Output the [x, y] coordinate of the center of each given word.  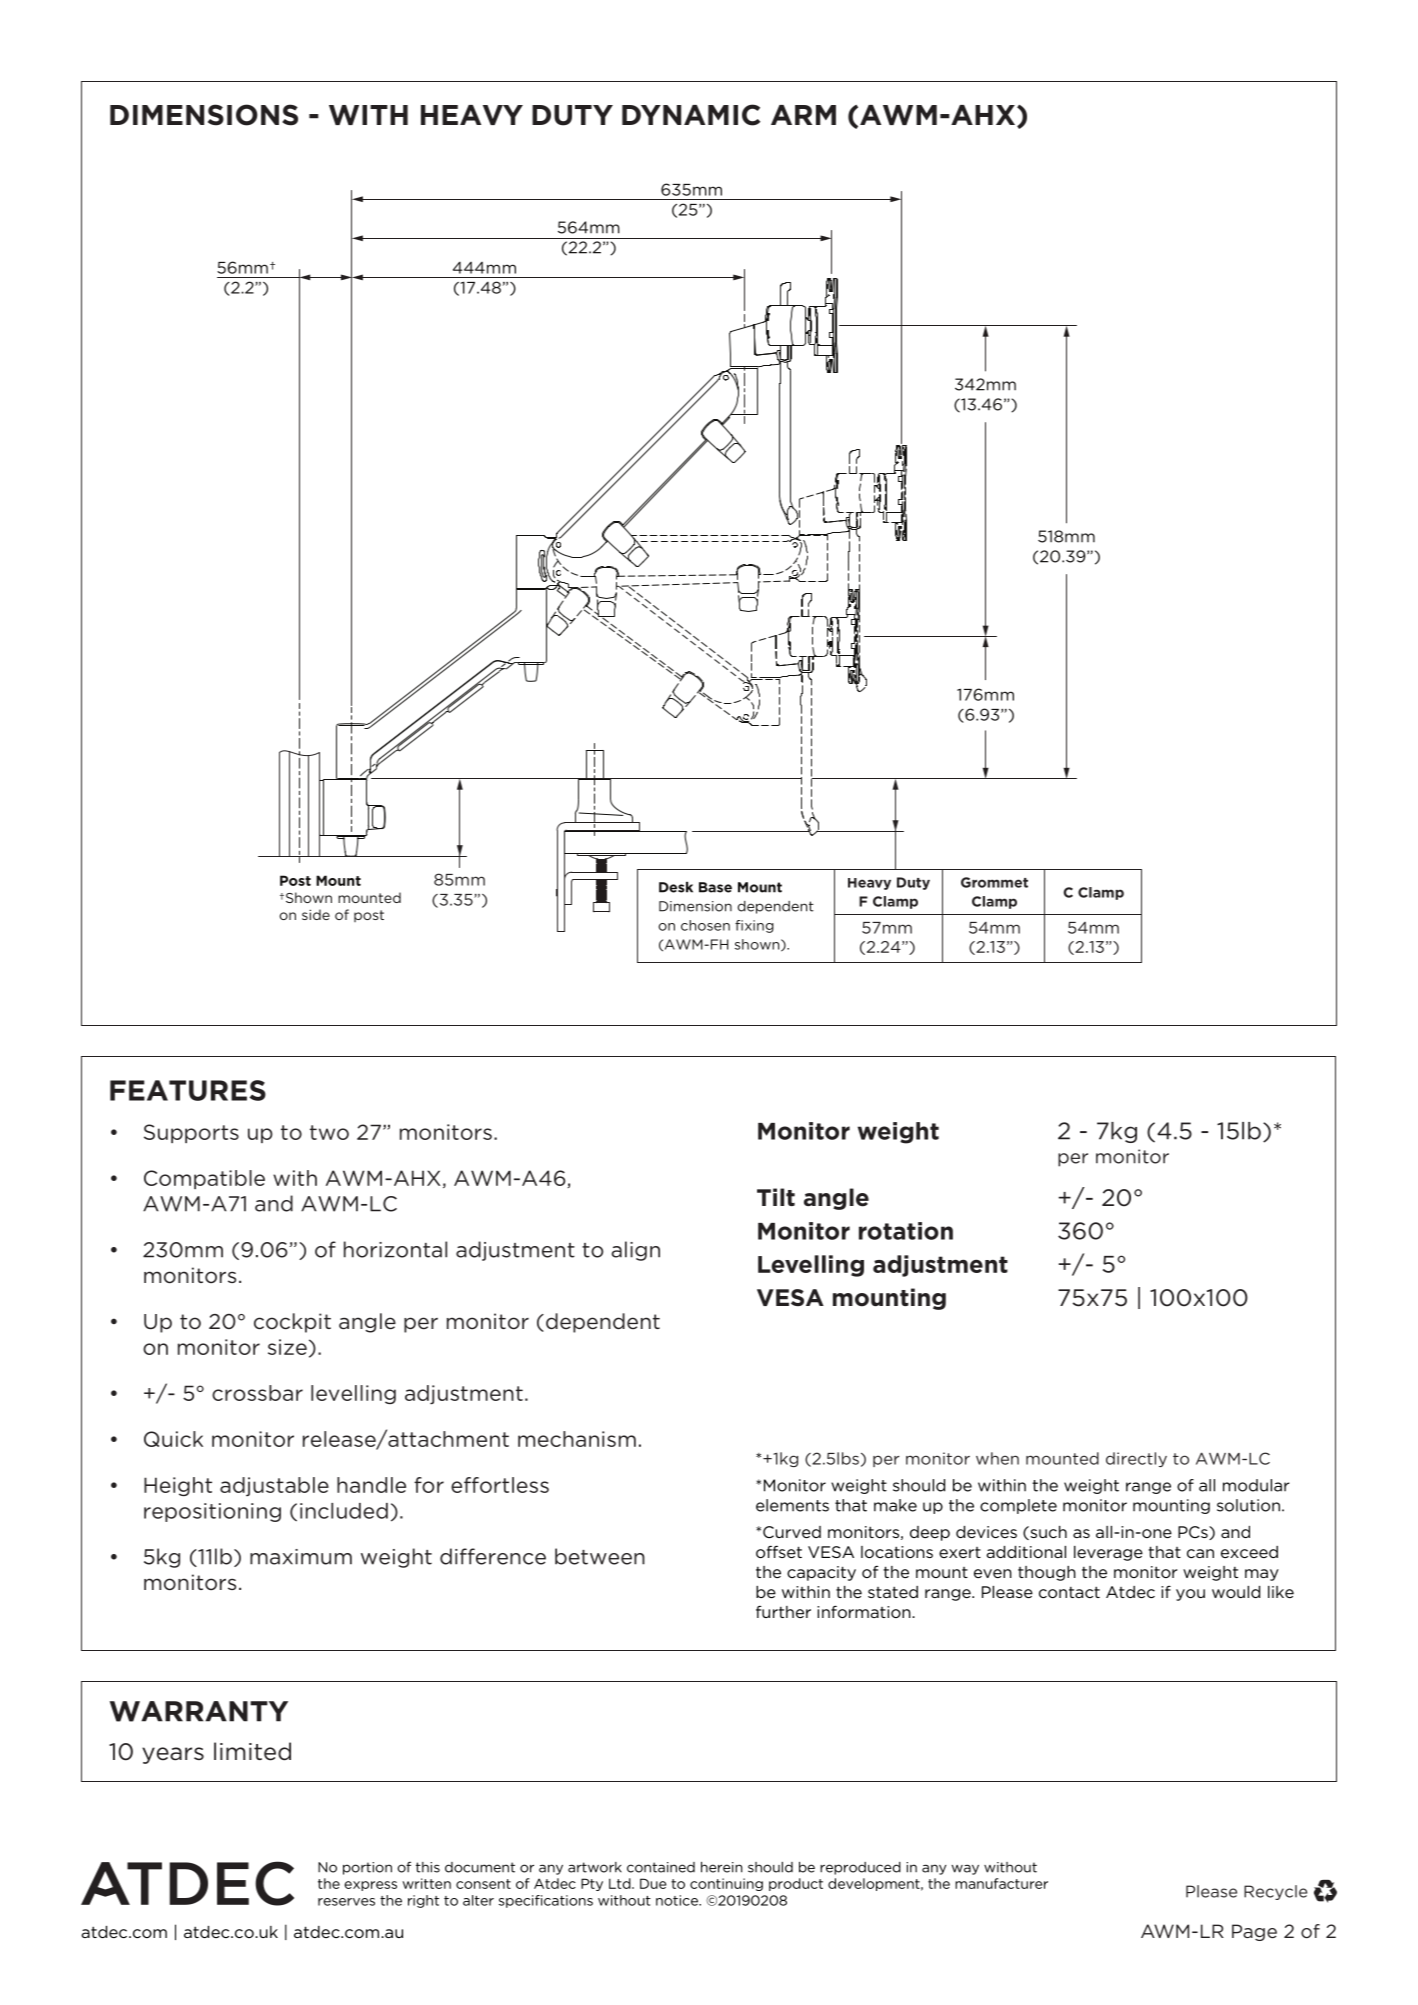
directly [1136, 1459]
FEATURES [188, 1090]
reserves [346, 1902]
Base [715, 887]
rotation [906, 1231]
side [316, 914]
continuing [726, 1884]
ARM [803, 115]
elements [792, 1505]
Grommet [994, 882]
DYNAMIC [691, 115]
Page [1254, 1932]
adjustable [274, 1486]
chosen [705, 925]
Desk [676, 887]
